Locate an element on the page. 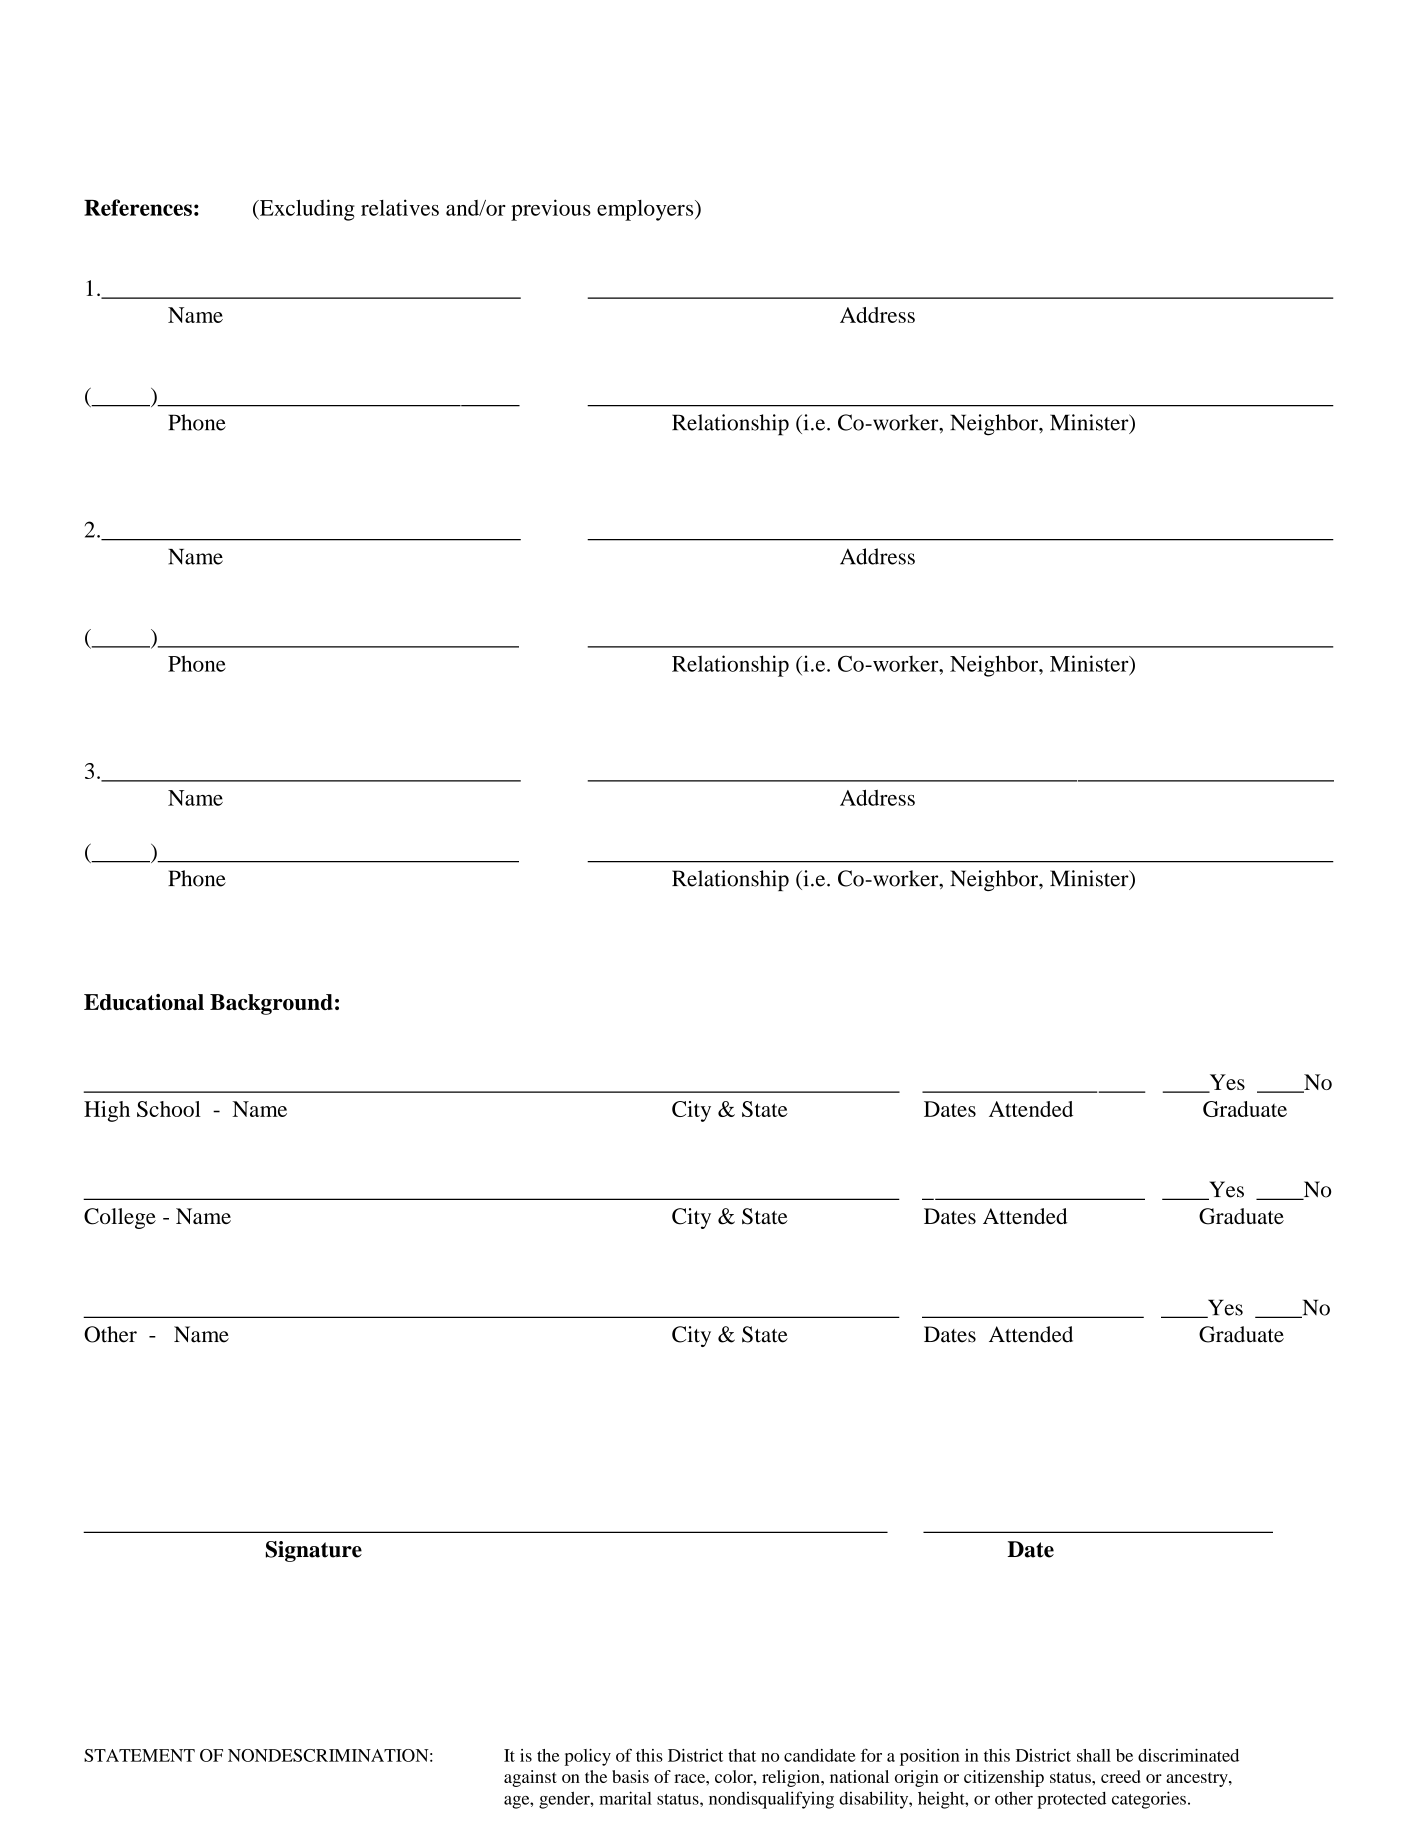 This document has height=1847, width=1427. shall is located at coordinates (1094, 1755).
